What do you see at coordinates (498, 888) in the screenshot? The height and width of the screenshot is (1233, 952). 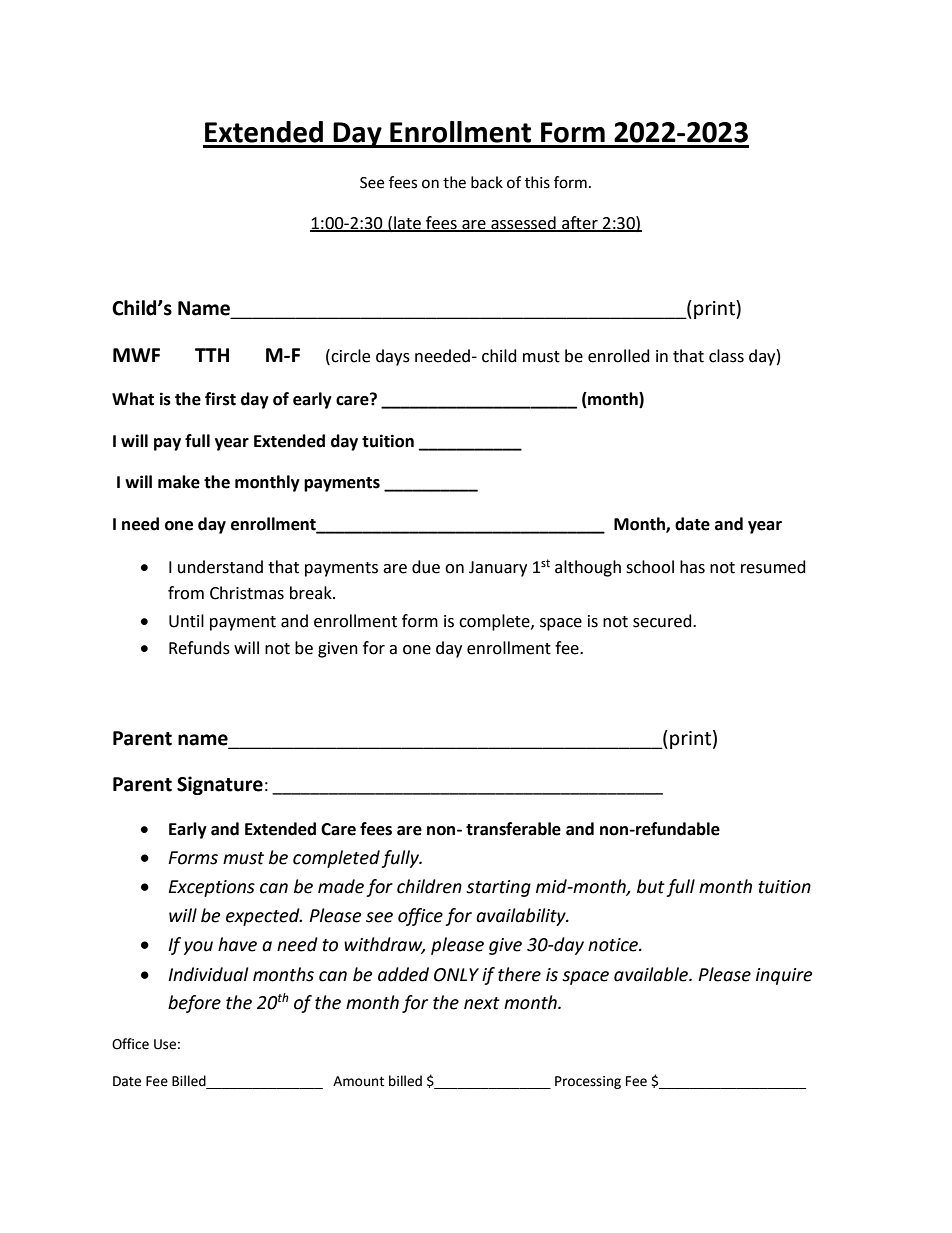 I see `starting` at bounding box center [498, 888].
